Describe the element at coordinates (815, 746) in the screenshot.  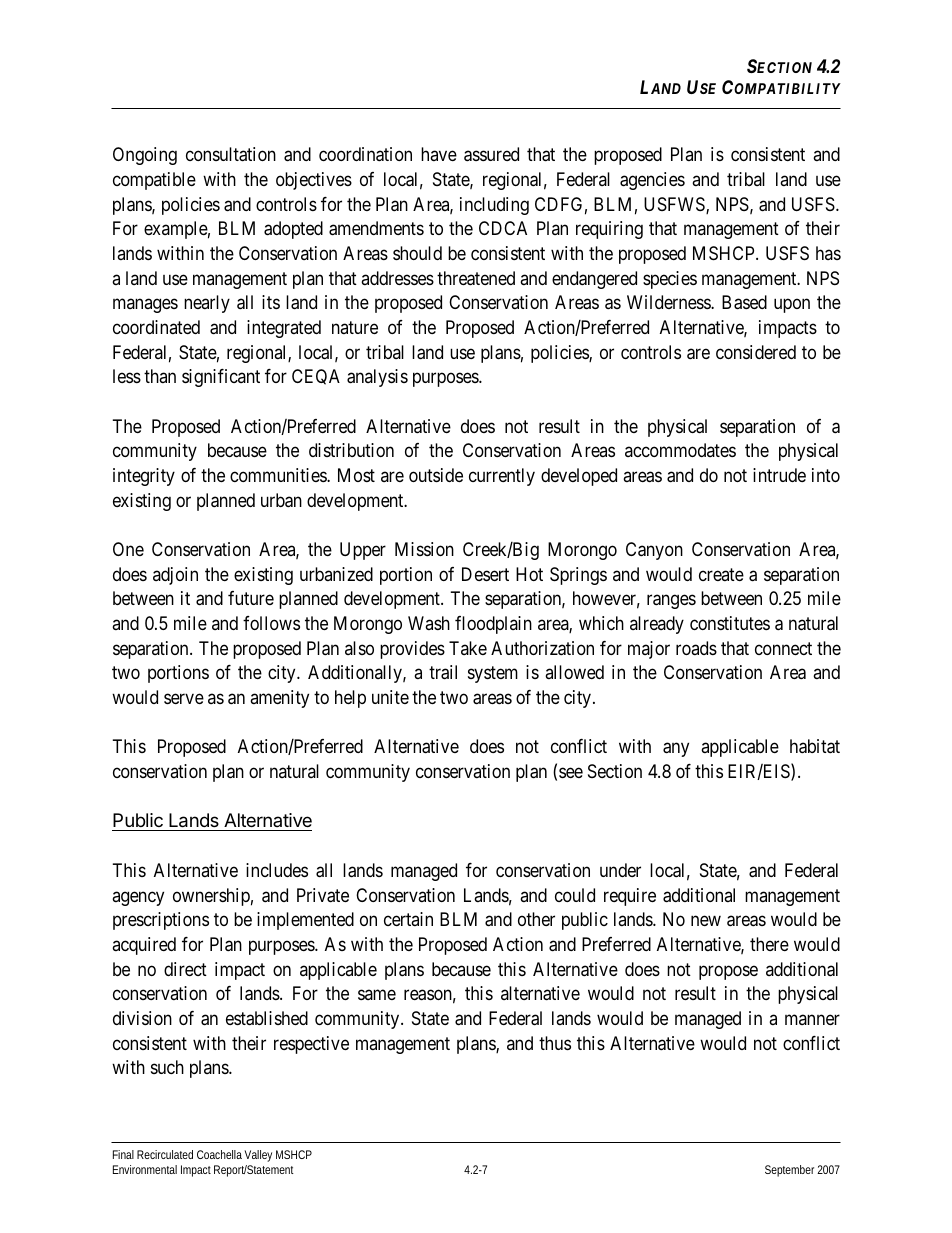
I see `habitat` at that location.
